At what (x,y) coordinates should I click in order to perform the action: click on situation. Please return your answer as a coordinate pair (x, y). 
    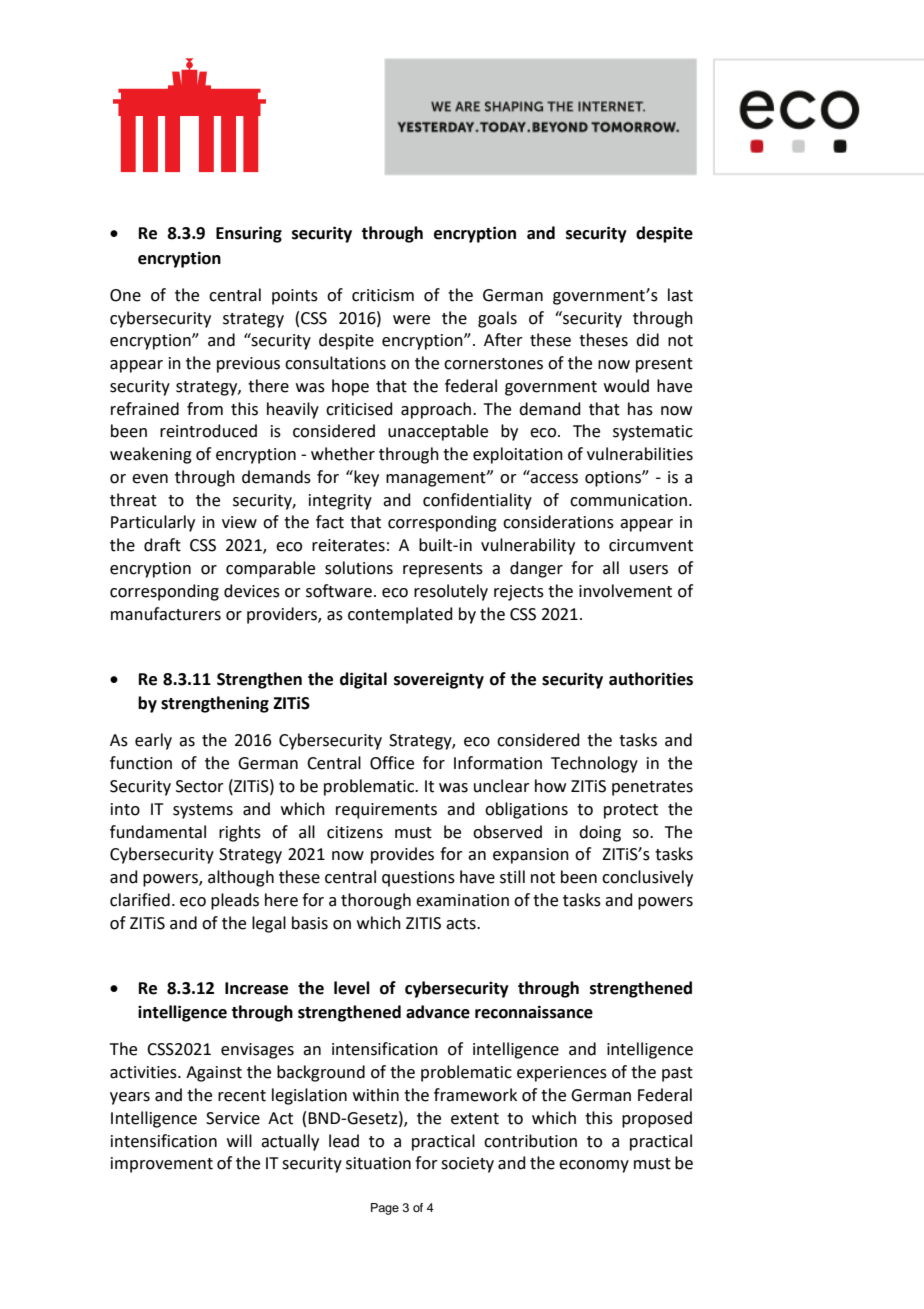
    Looking at the image, I should click on (378, 1163).
